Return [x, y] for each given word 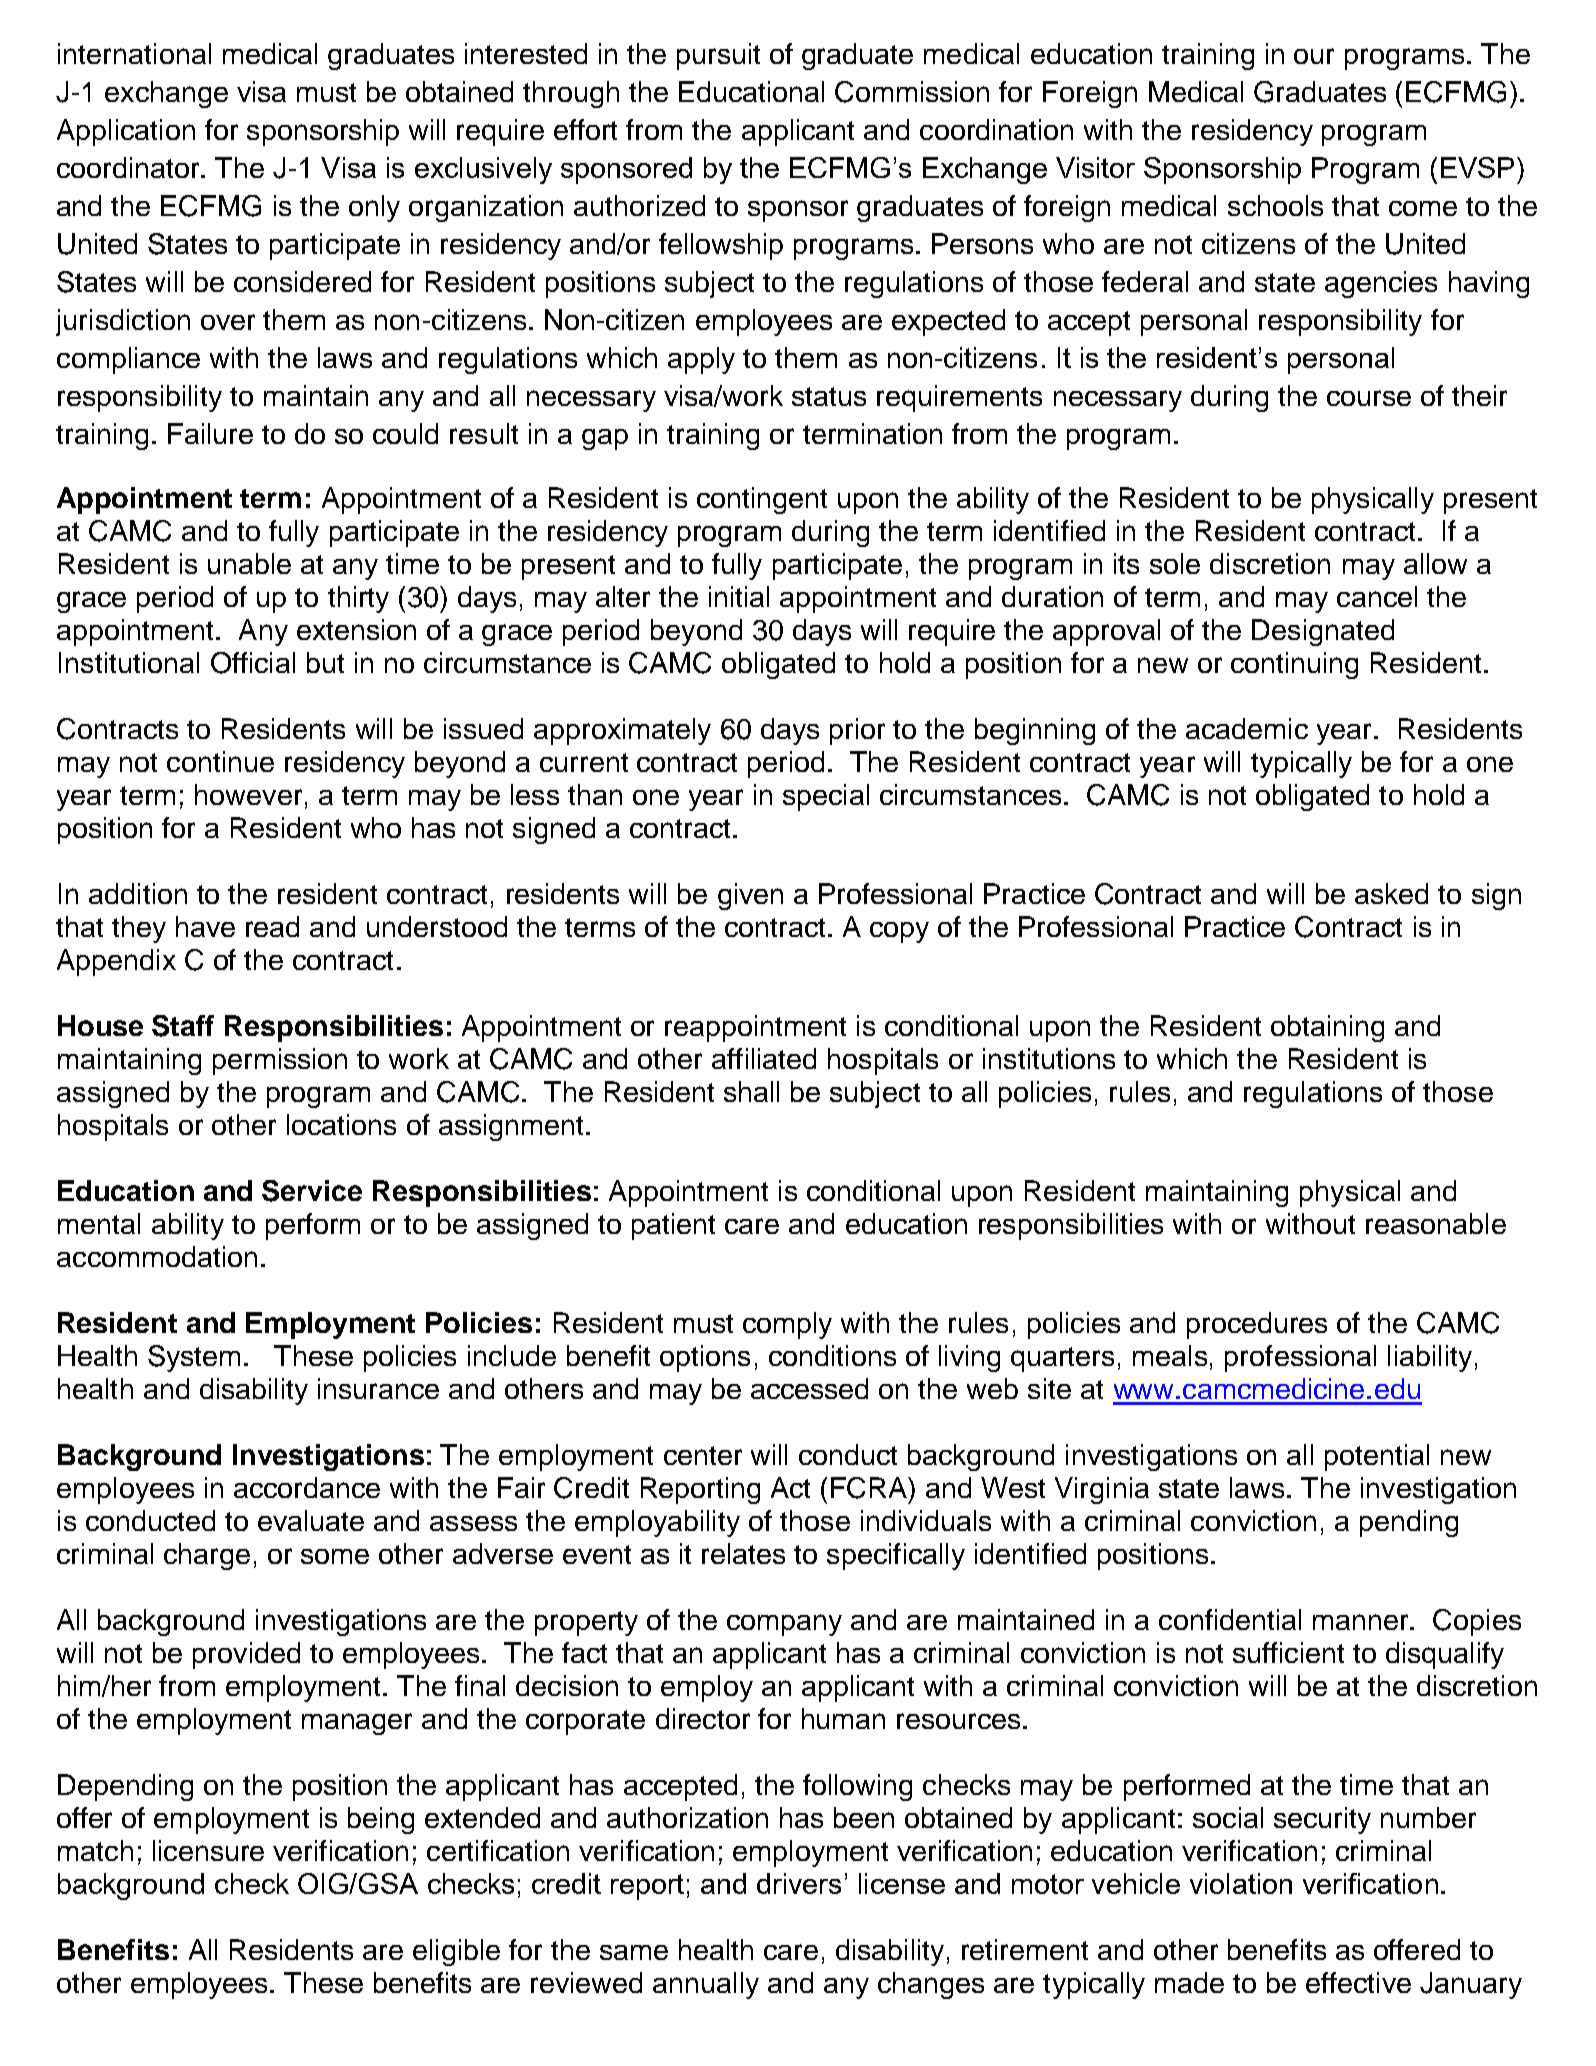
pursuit [718, 56]
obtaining [1327, 1028]
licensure [208, 1850]
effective [1358, 1982]
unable [249, 563]
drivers [799, 1883]
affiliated [764, 1058]
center [703, 1455]
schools [1275, 205]
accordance [307, 1487]
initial [739, 596]
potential [1377, 1457]
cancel [1377, 596]
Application [126, 132]
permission [280, 1061]
